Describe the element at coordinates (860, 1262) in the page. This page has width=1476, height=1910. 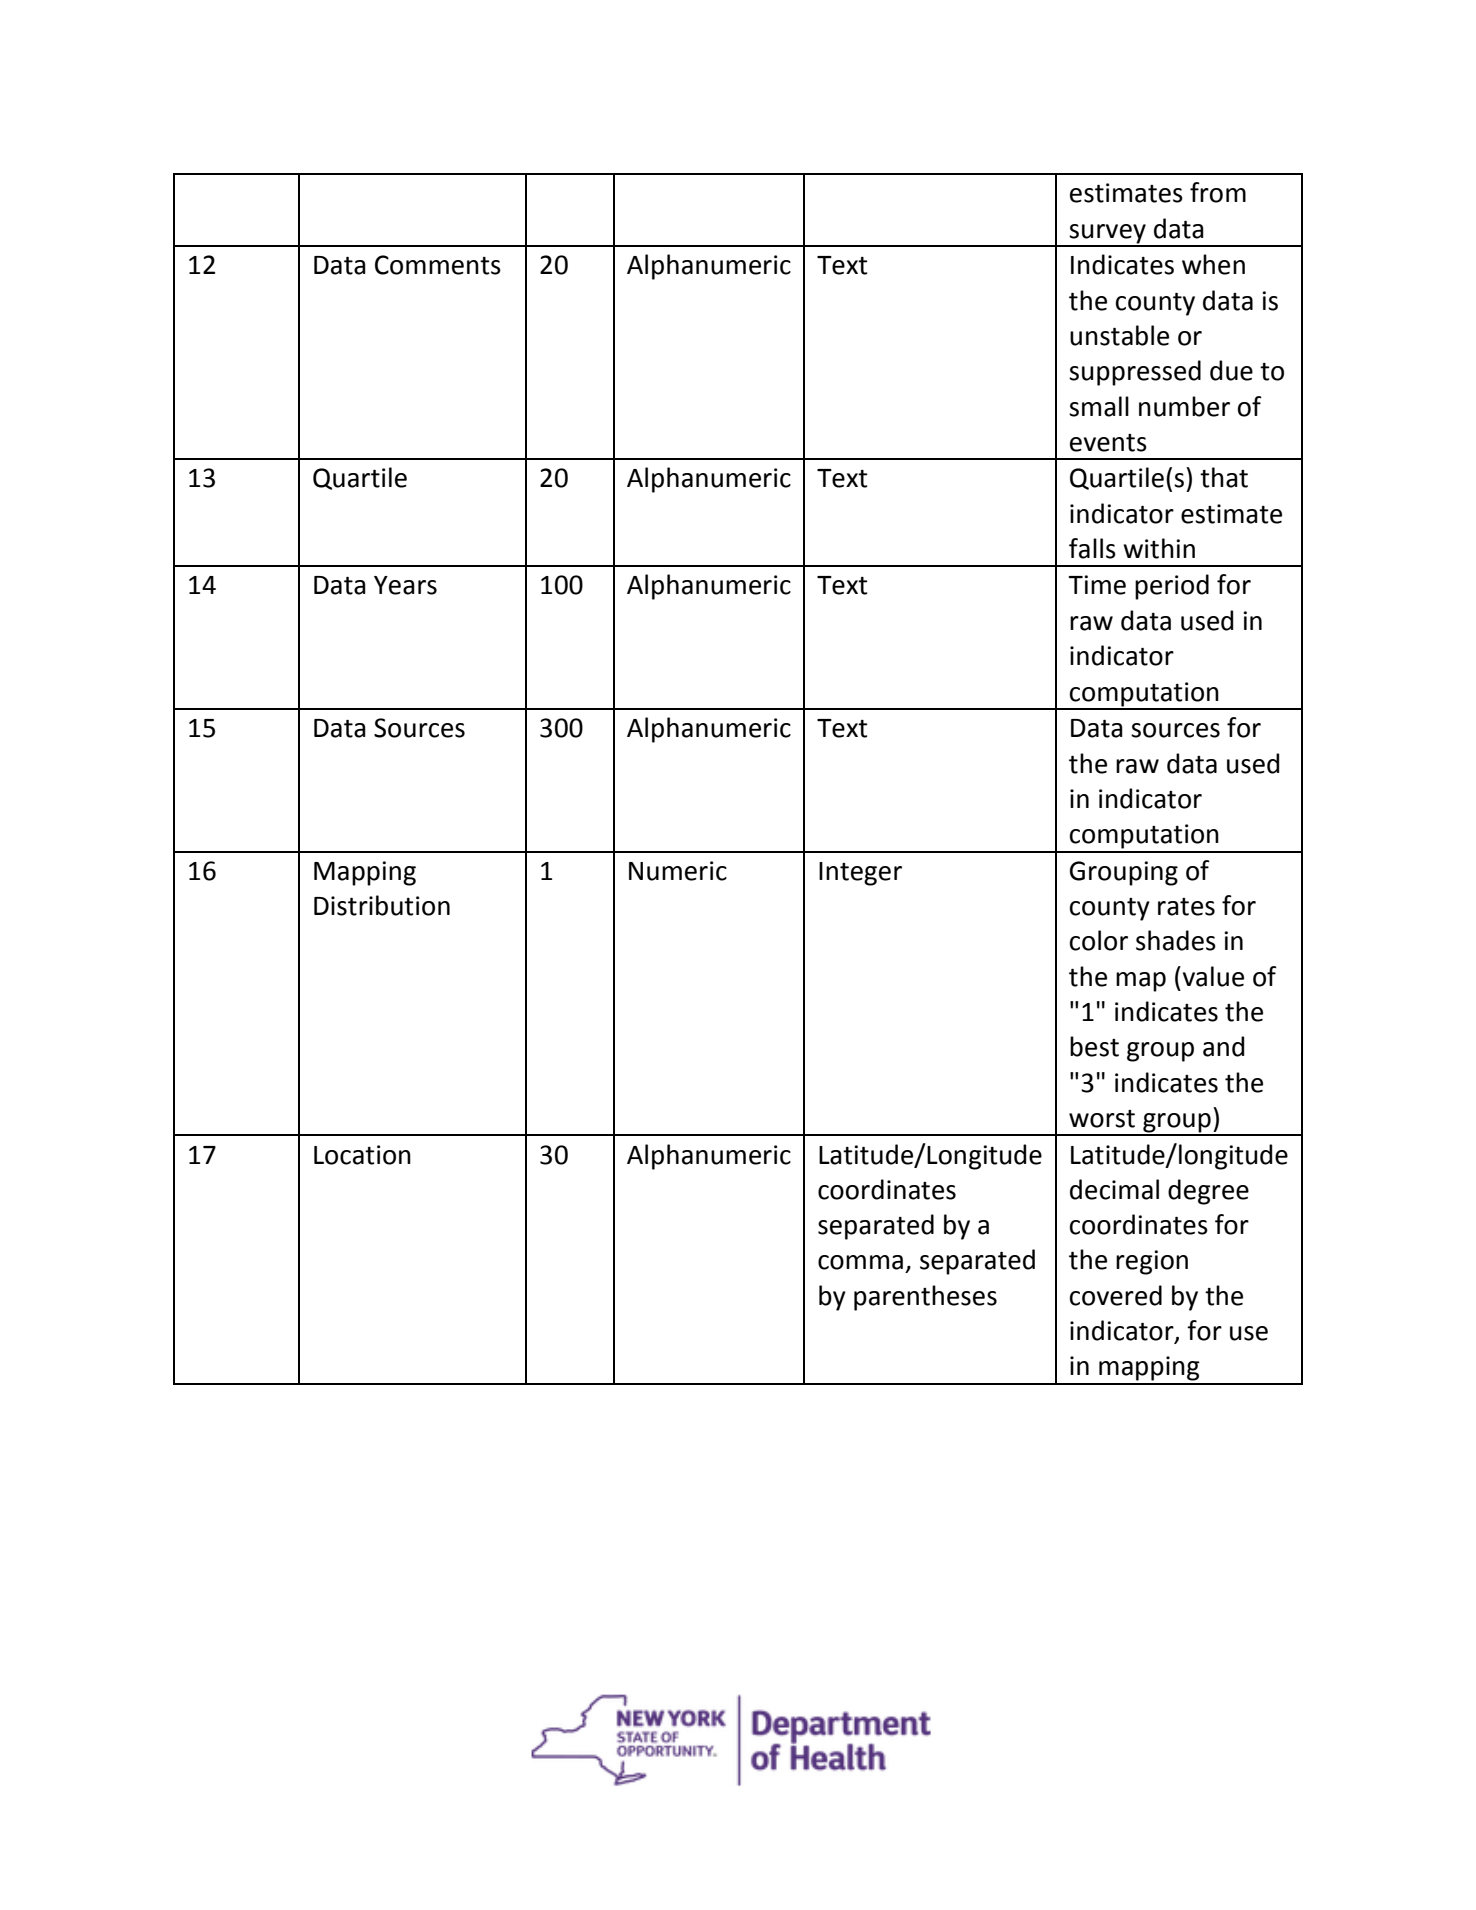
I see `comma` at that location.
